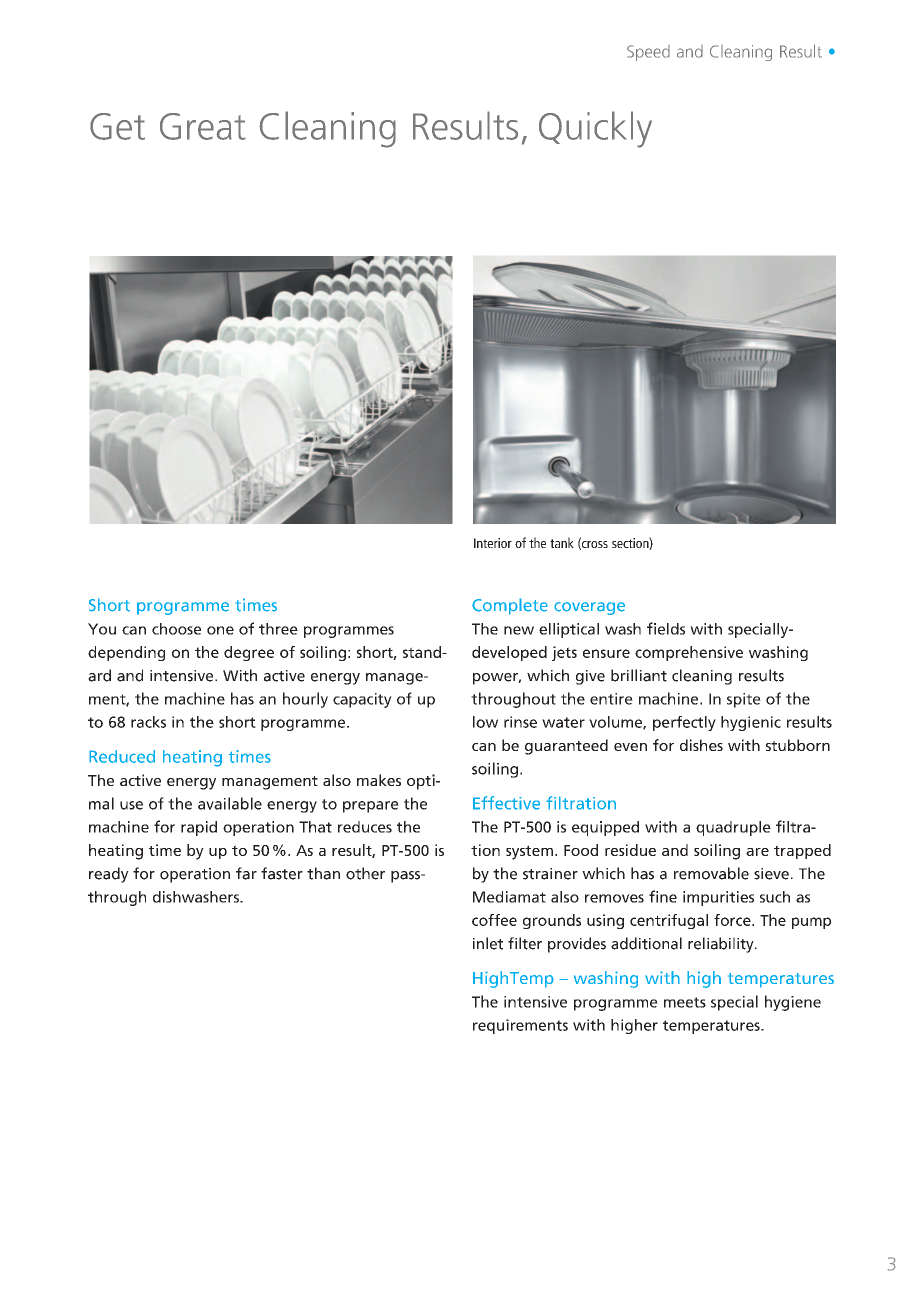  What do you see at coordinates (595, 129) in the document?
I see `Quickly` at bounding box center [595, 129].
